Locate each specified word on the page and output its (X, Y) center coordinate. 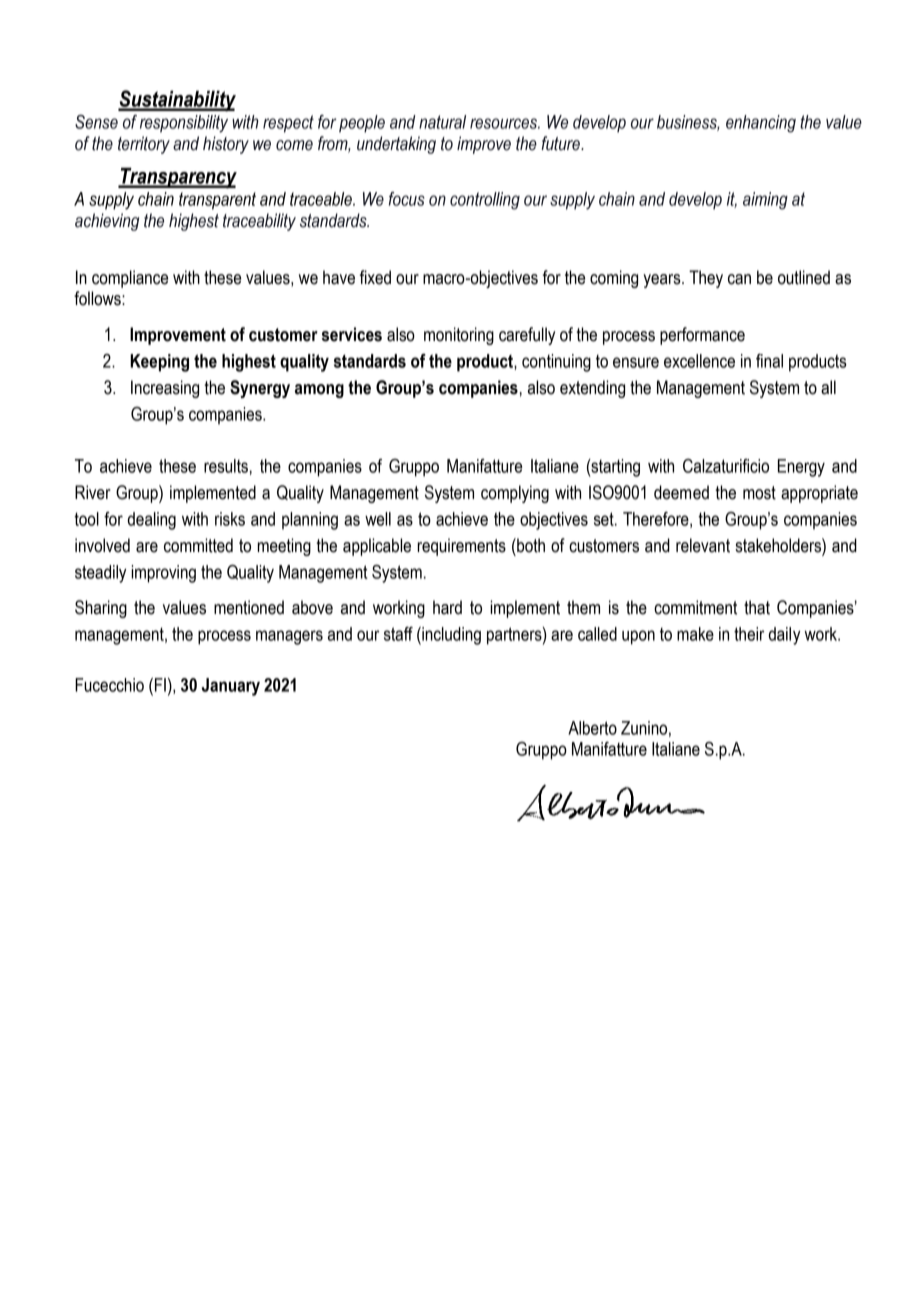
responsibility (184, 124)
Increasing (165, 389)
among (319, 391)
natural (442, 122)
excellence (699, 361)
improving (163, 574)
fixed (375, 277)
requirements (461, 547)
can (739, 279)
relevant (703, 545)
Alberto (592, 728)
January (231, 687)
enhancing (761, 124)
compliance (130, 279)
